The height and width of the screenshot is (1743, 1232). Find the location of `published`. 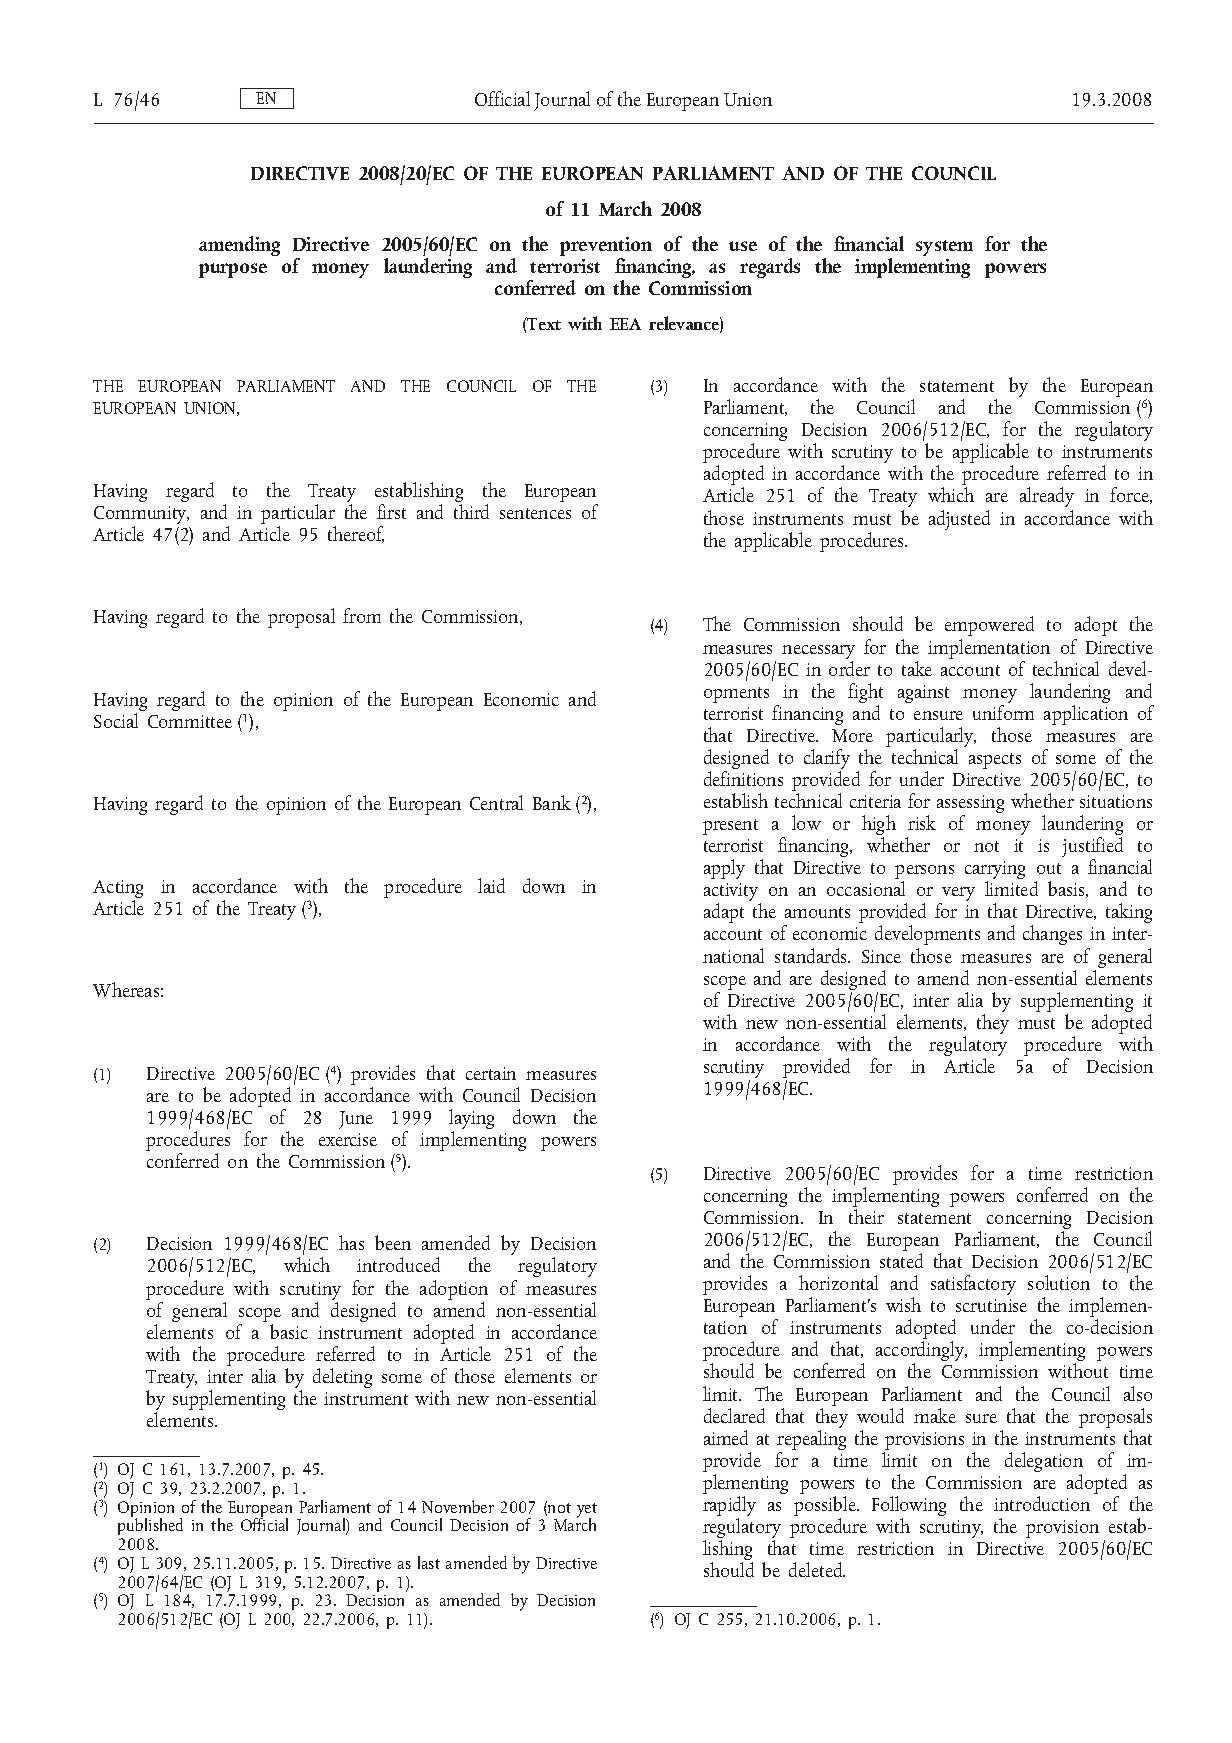

published is located at coordinates (150, 1527).
